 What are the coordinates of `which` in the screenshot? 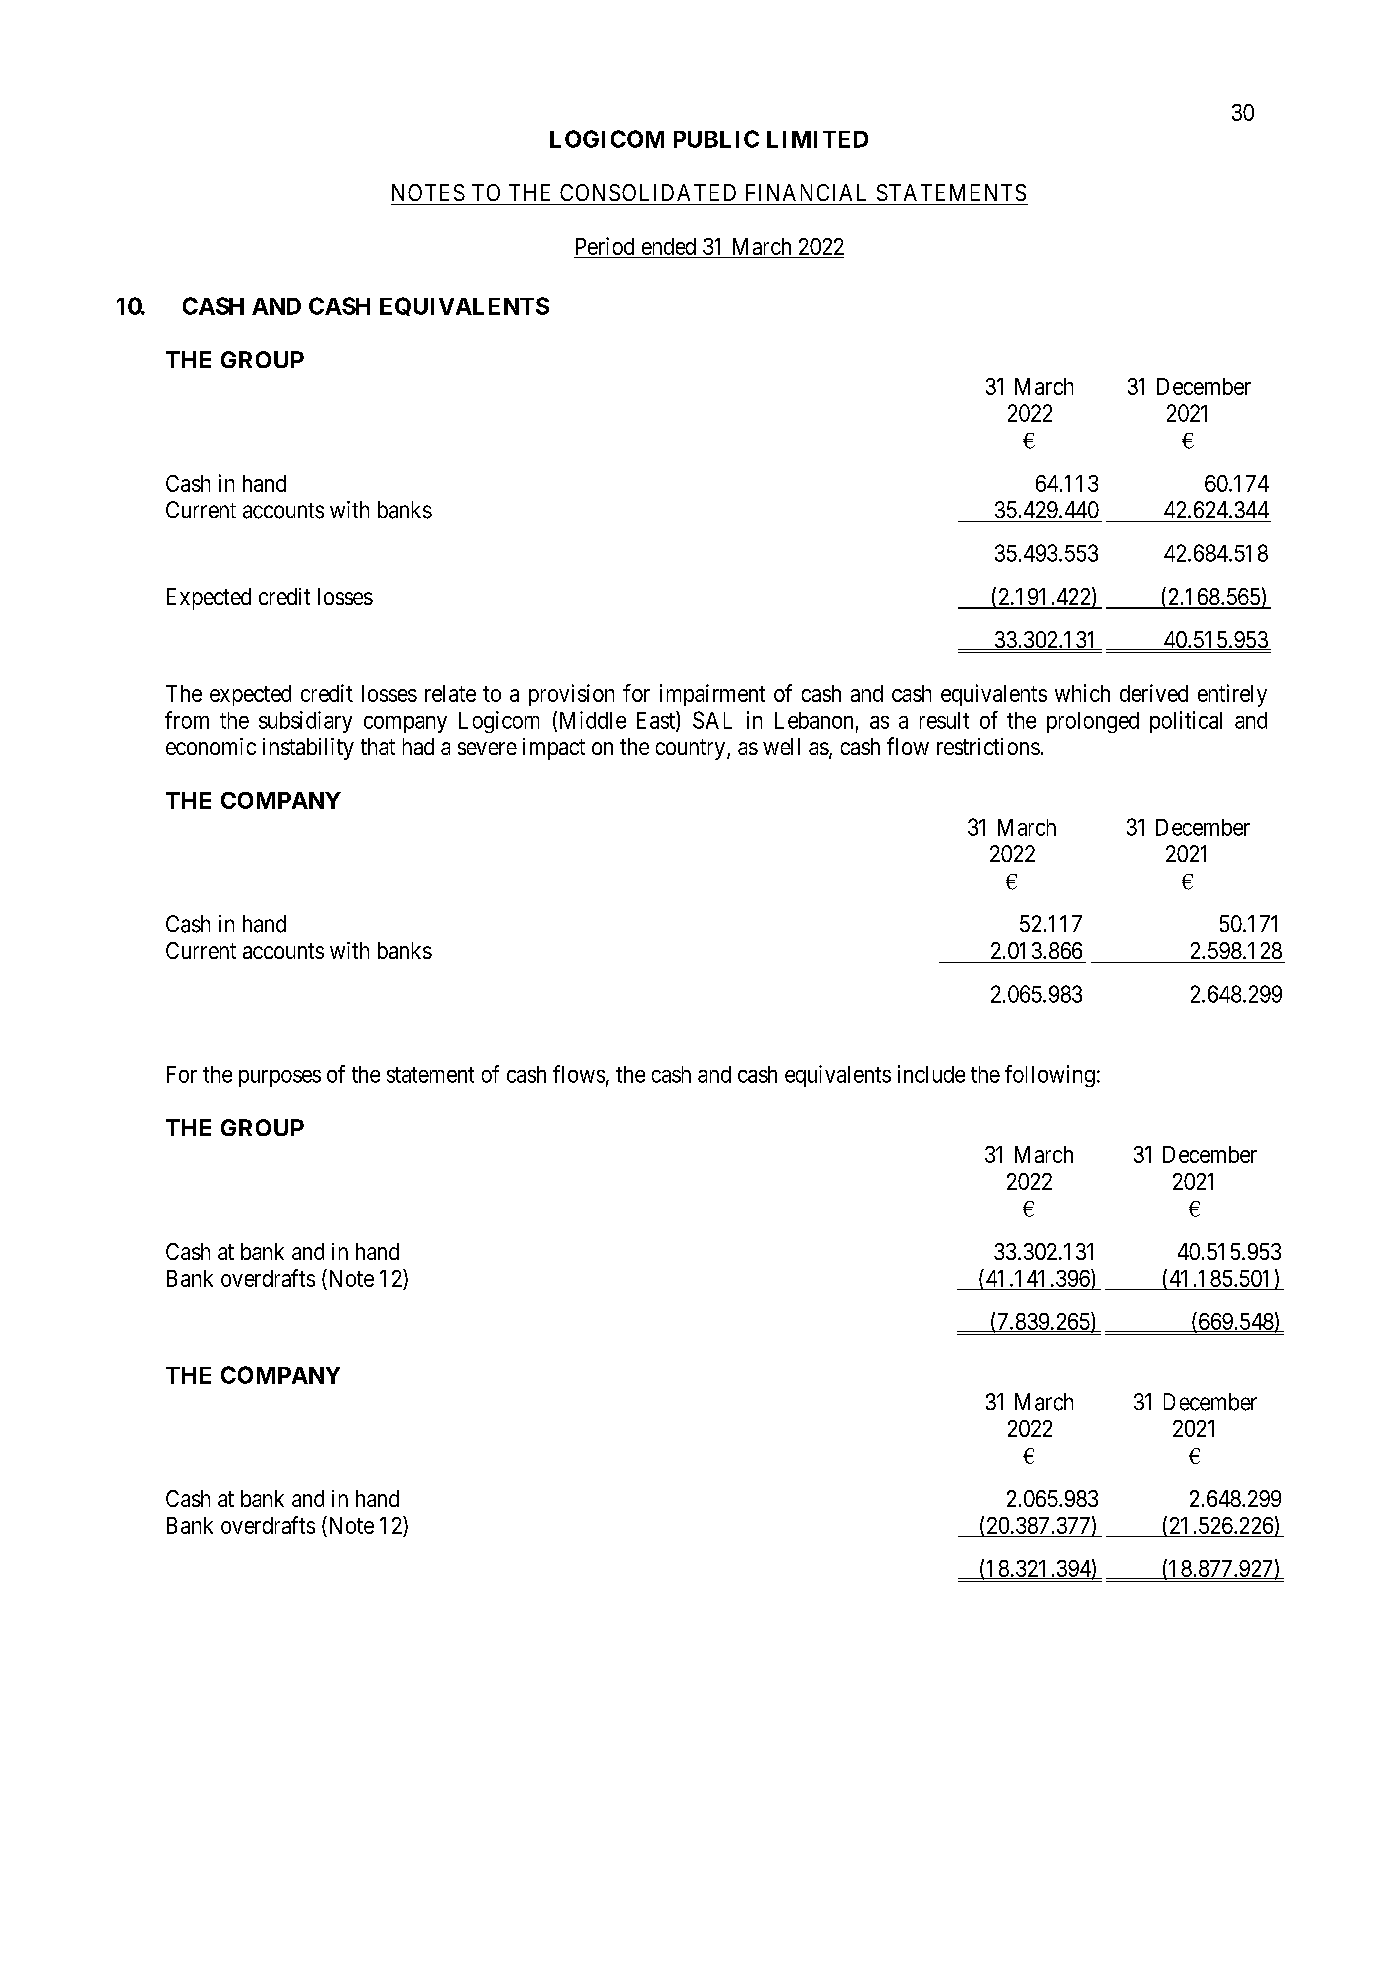 It's located at (1082, 693).
